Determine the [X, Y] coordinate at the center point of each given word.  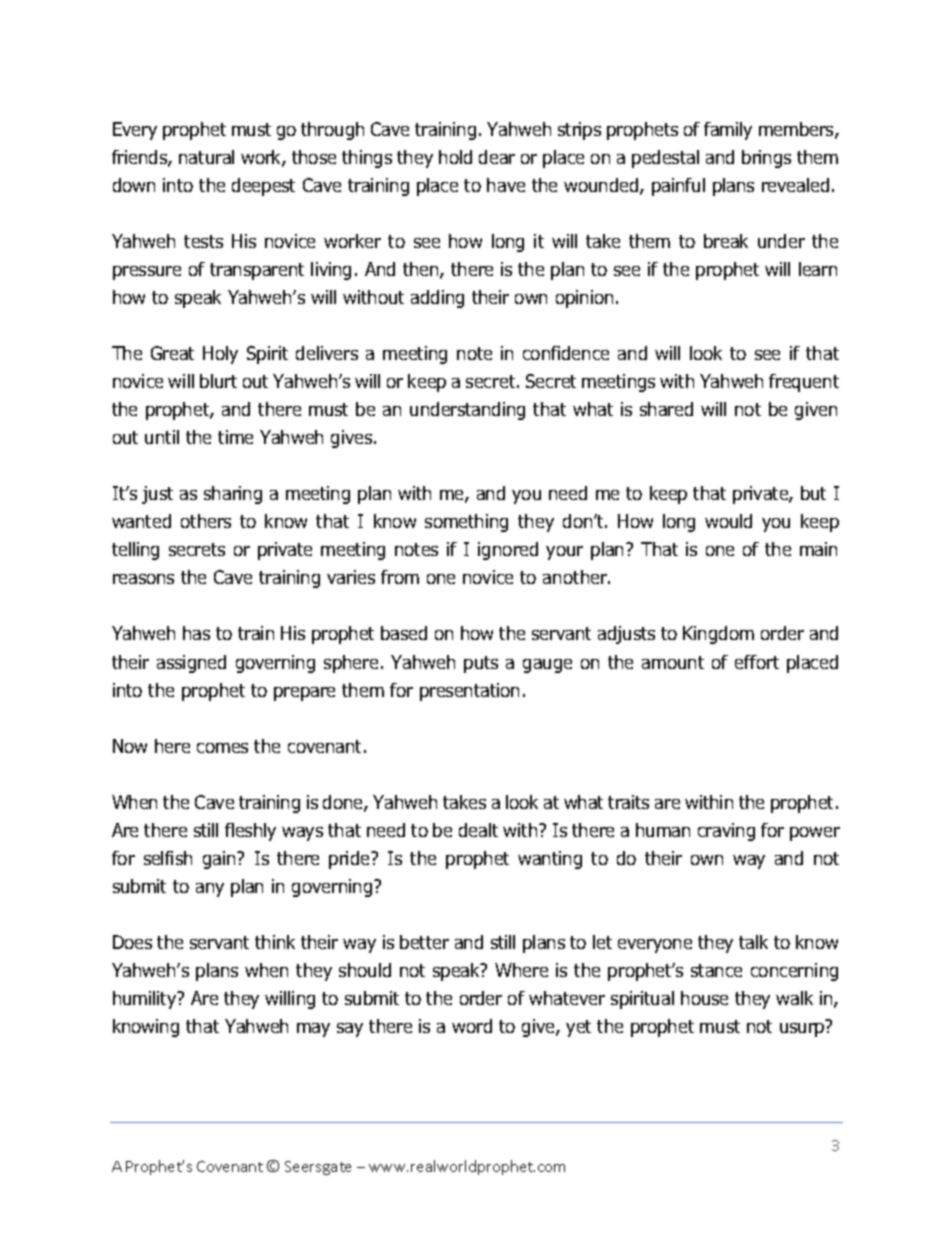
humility [146, 1000]
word [472, 1026]
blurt [218, 381]
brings [766, 159]
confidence [566, 353]
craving [726, 832]
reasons [143, 579]
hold [455, 157]
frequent [804, 383]
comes [222, 748]
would [728, 521]
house [704, 998]
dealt [478, 830]
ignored [508, 551]
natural [206, 157]
